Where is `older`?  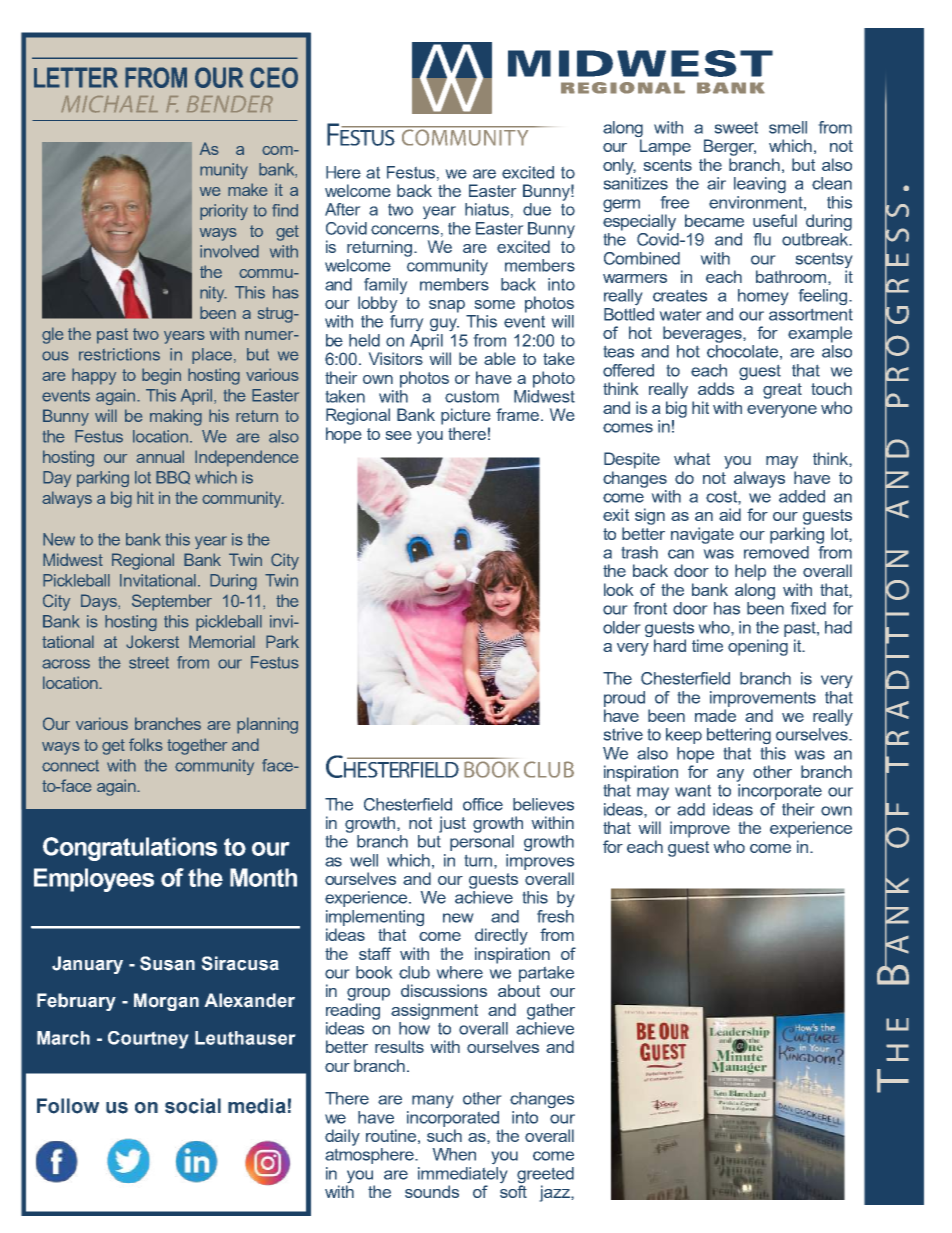 older is located at coordinates (621, 627).
